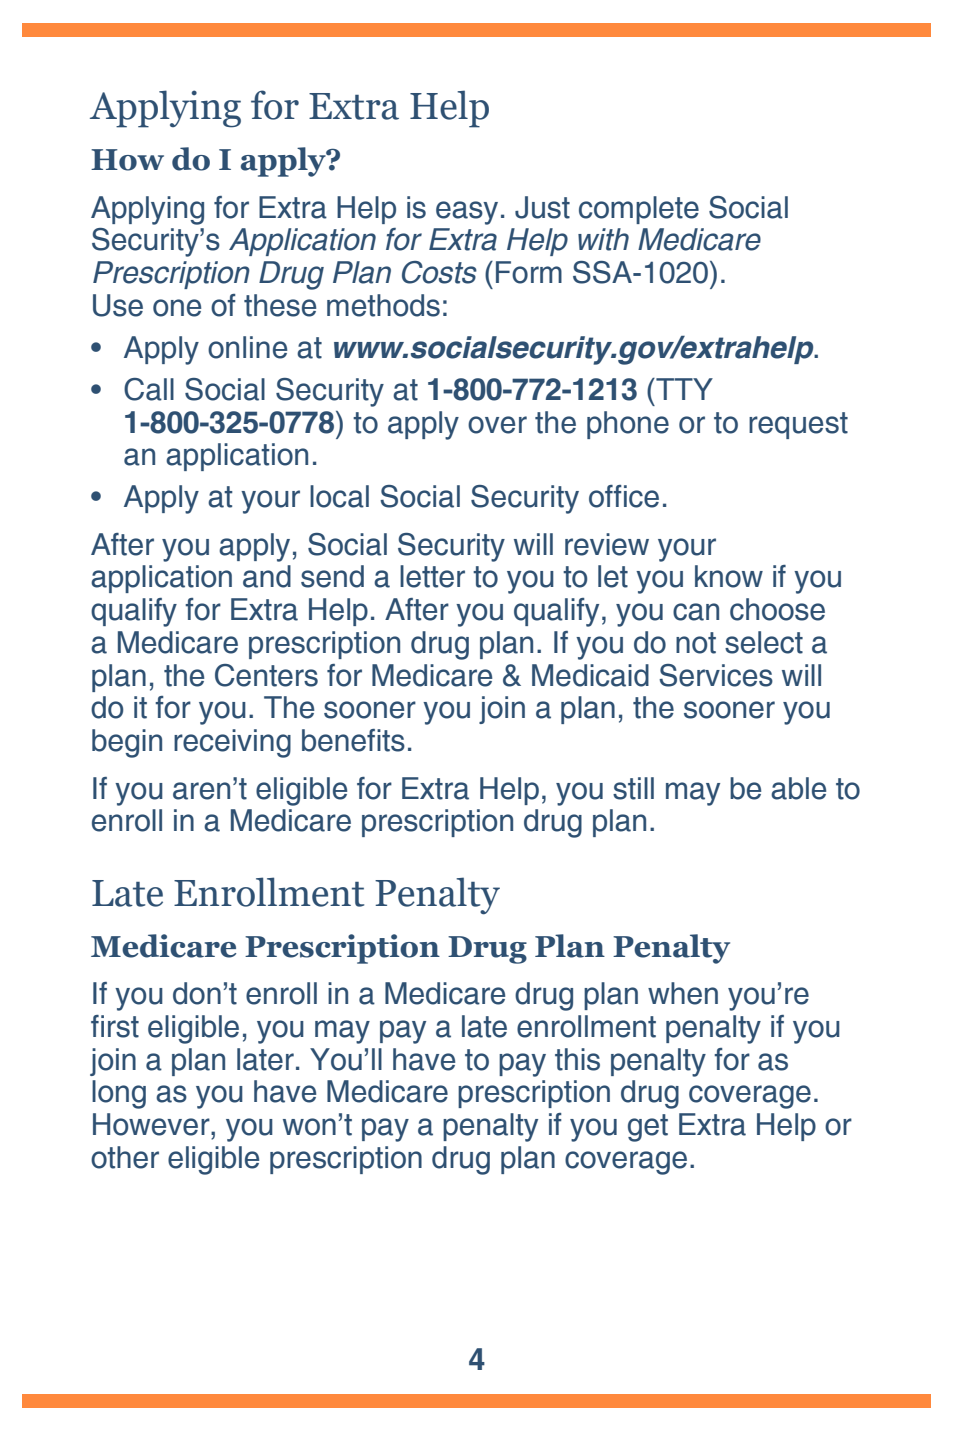  What do you see at coordinates (118, 305) in the screenshot?
I see `Use` at bounding box center [118, 305].
